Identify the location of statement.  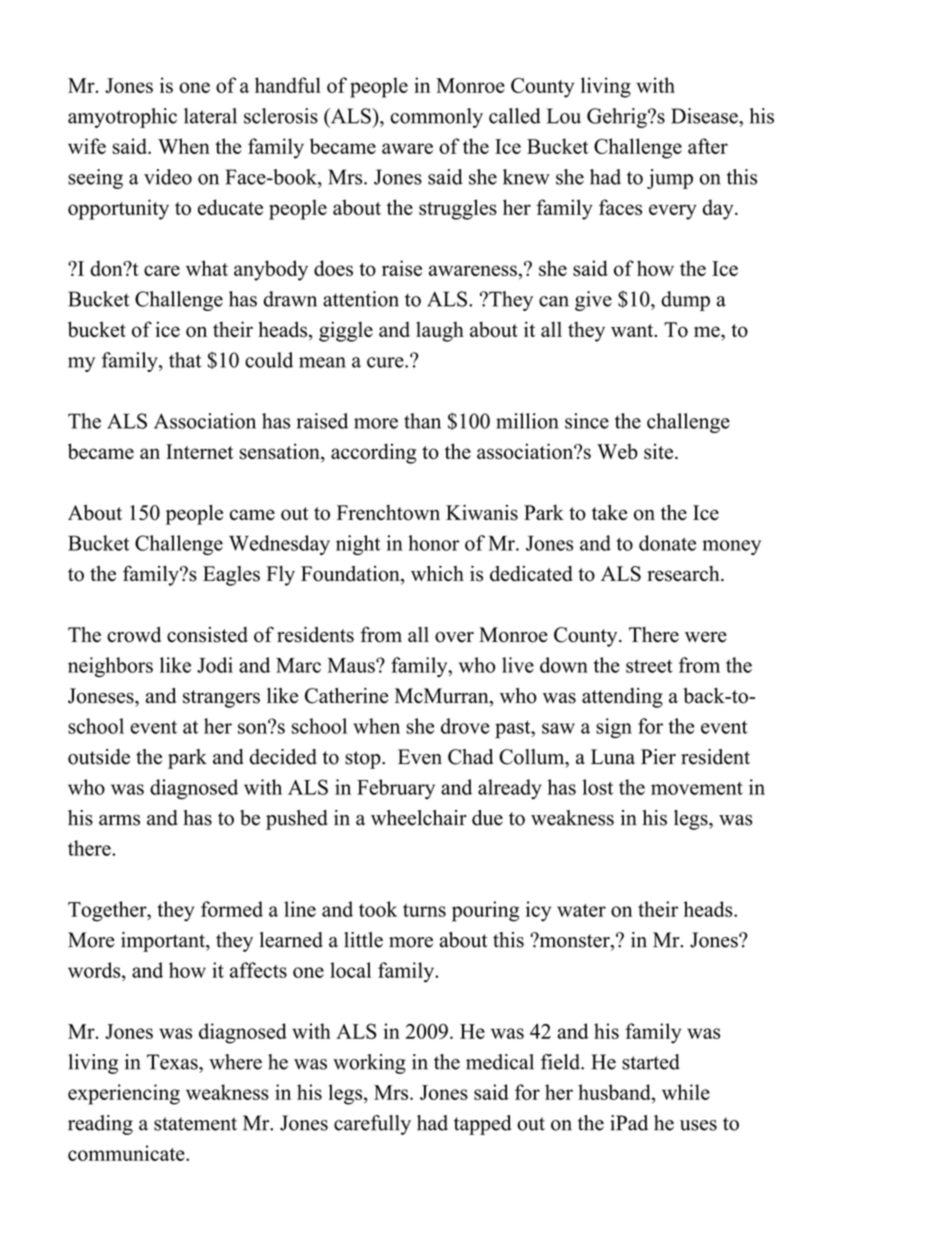
(195, 1124).
